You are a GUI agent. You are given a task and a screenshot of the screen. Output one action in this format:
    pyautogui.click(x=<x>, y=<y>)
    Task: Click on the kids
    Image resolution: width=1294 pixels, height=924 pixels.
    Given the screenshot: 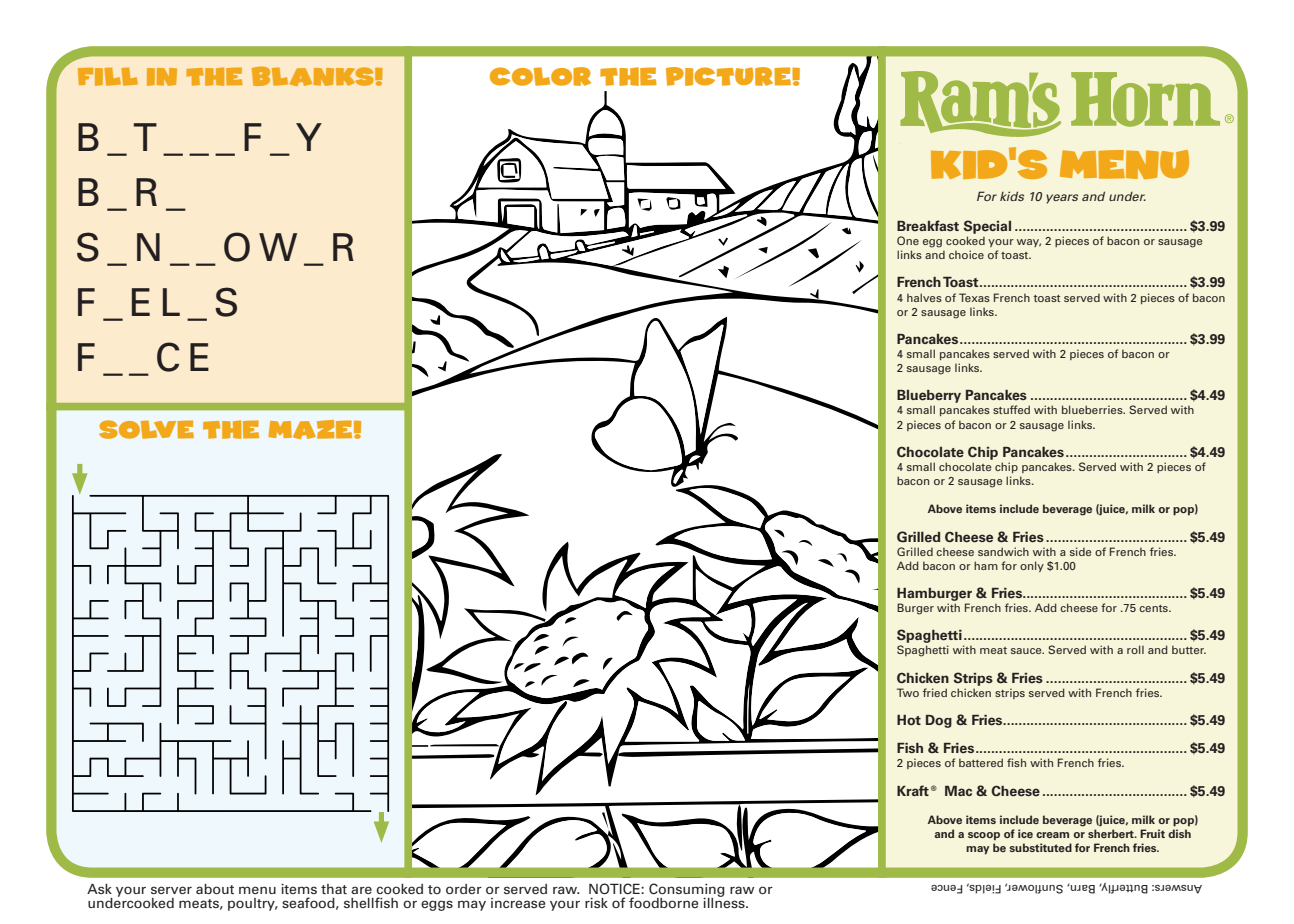 What is the action you would take?
    pyautogui.click(x=1012, y=196)
